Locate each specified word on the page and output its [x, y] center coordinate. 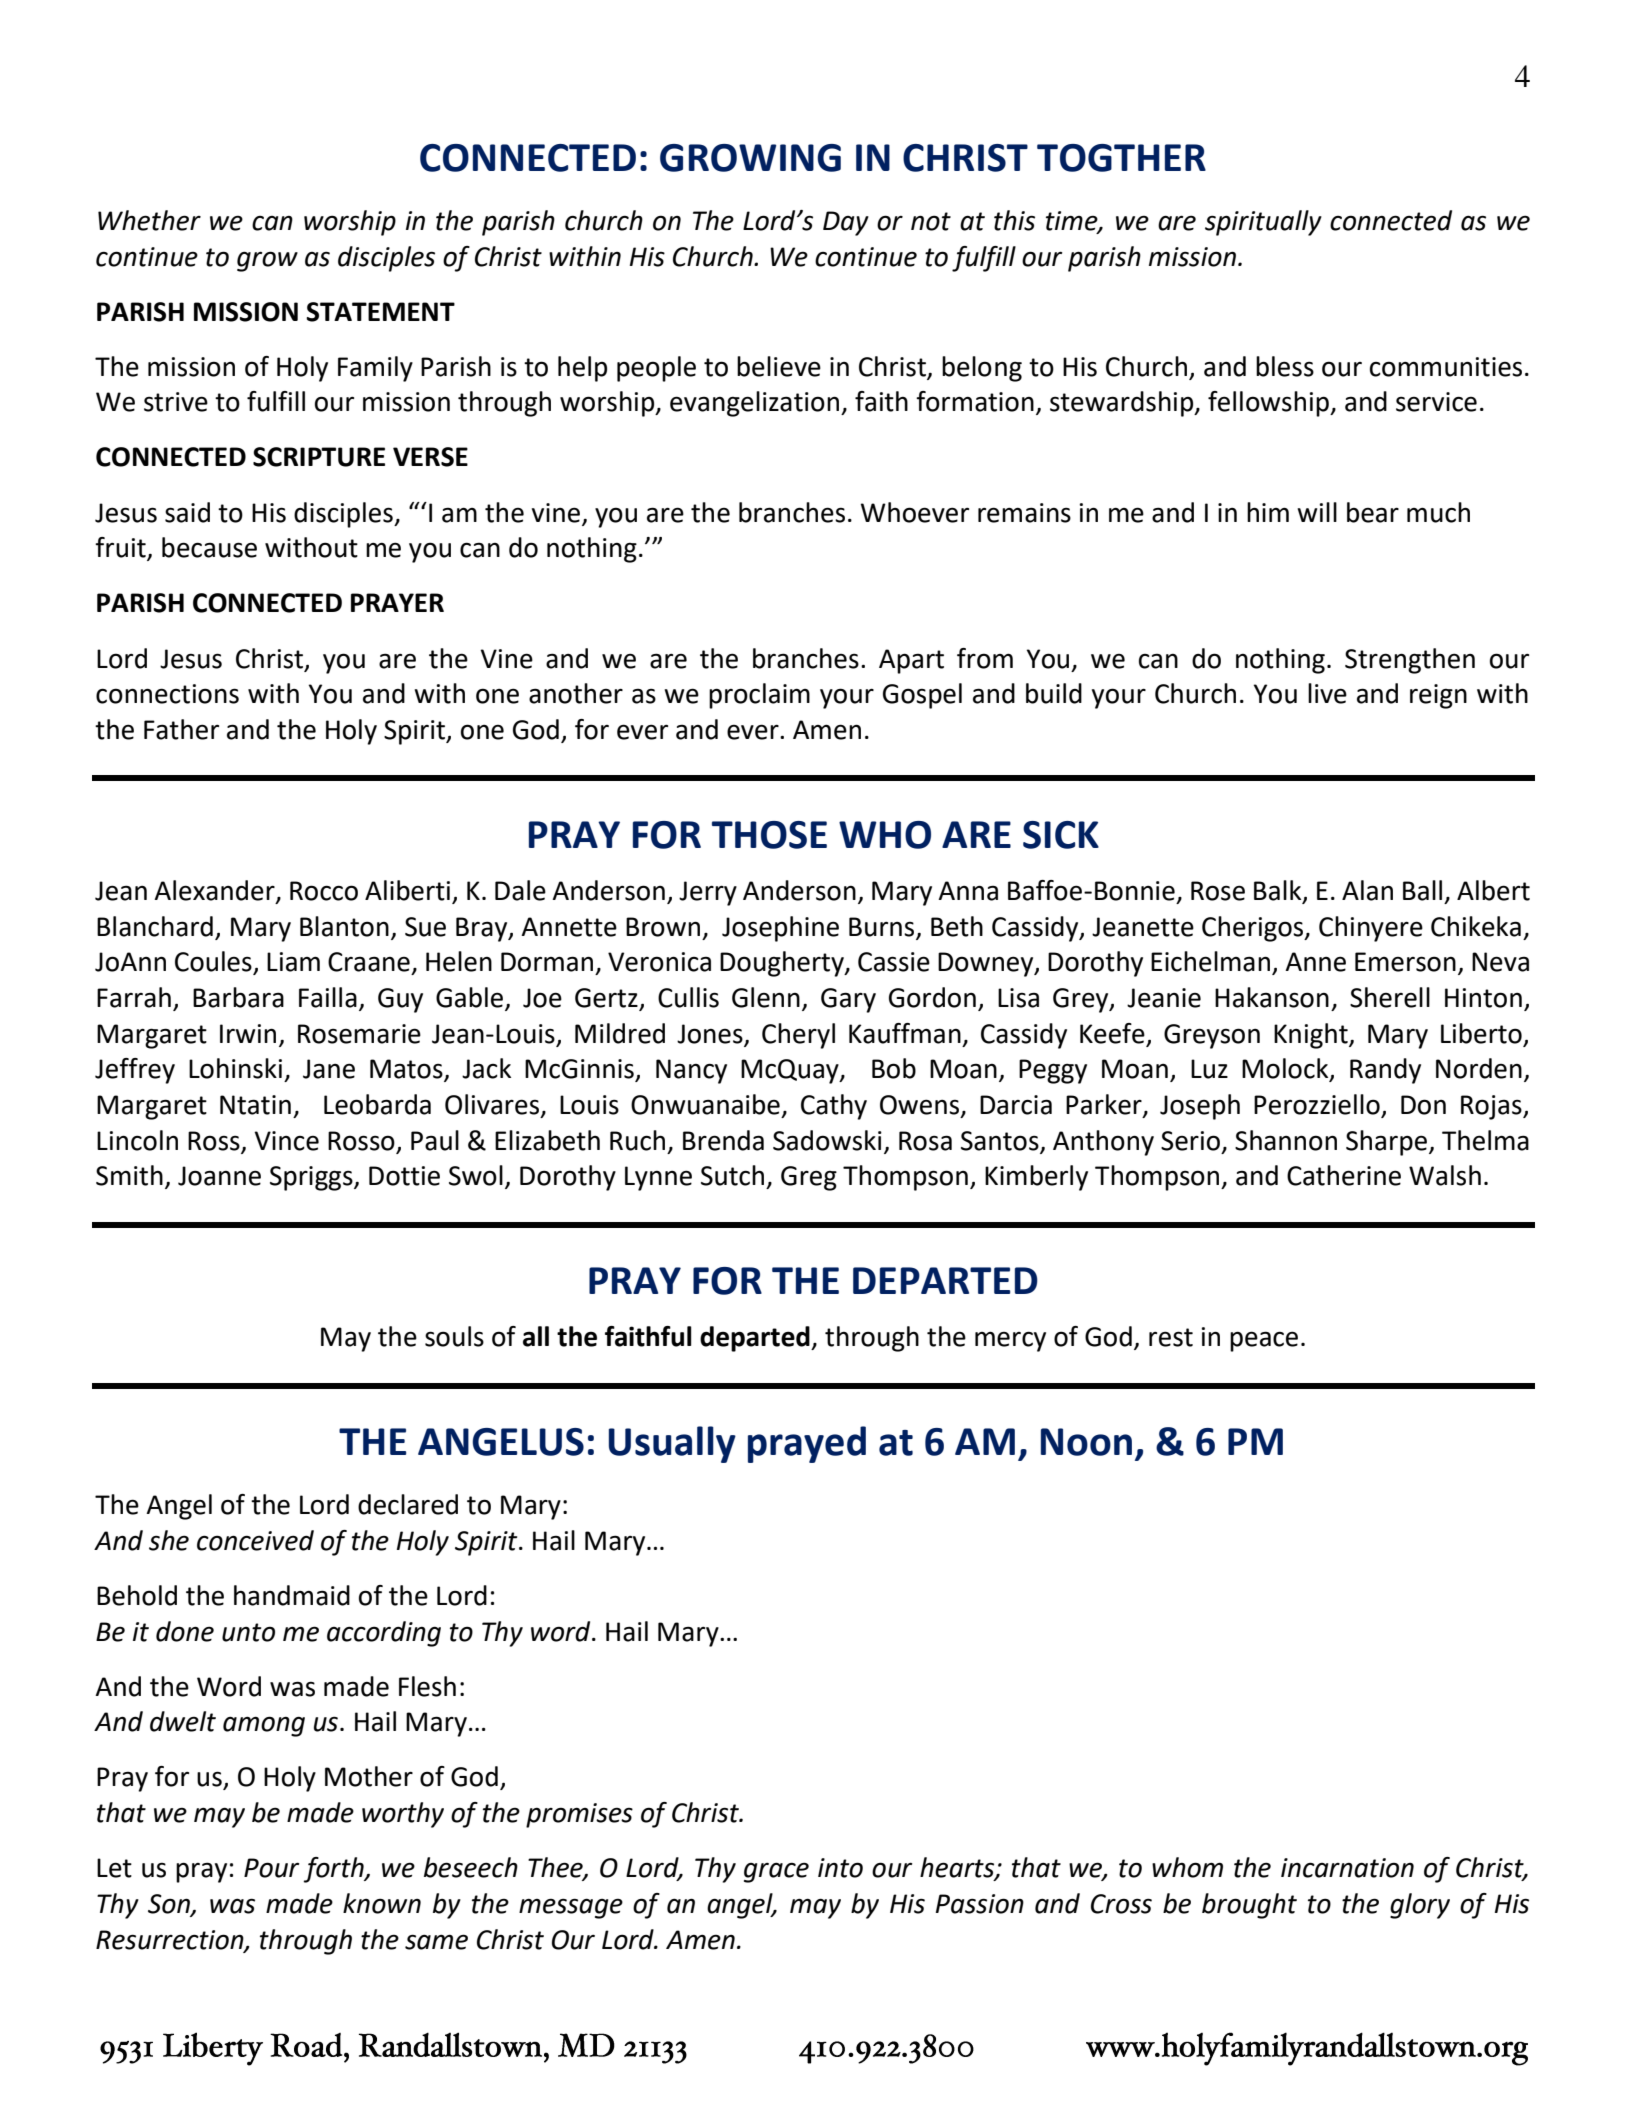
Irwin [248, 1033]
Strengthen [1410, 661]
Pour [272, 1868]
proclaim [759, 696]
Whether [149, 220]
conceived [255, 1540]
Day [846, 223]
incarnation [1347, 1868]
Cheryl [798, 1036]
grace [776, 1872]
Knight [1312, 1036]
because [209, 547]
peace [1264, 1341]
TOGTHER [1121, 158]
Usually [672, 1444]
